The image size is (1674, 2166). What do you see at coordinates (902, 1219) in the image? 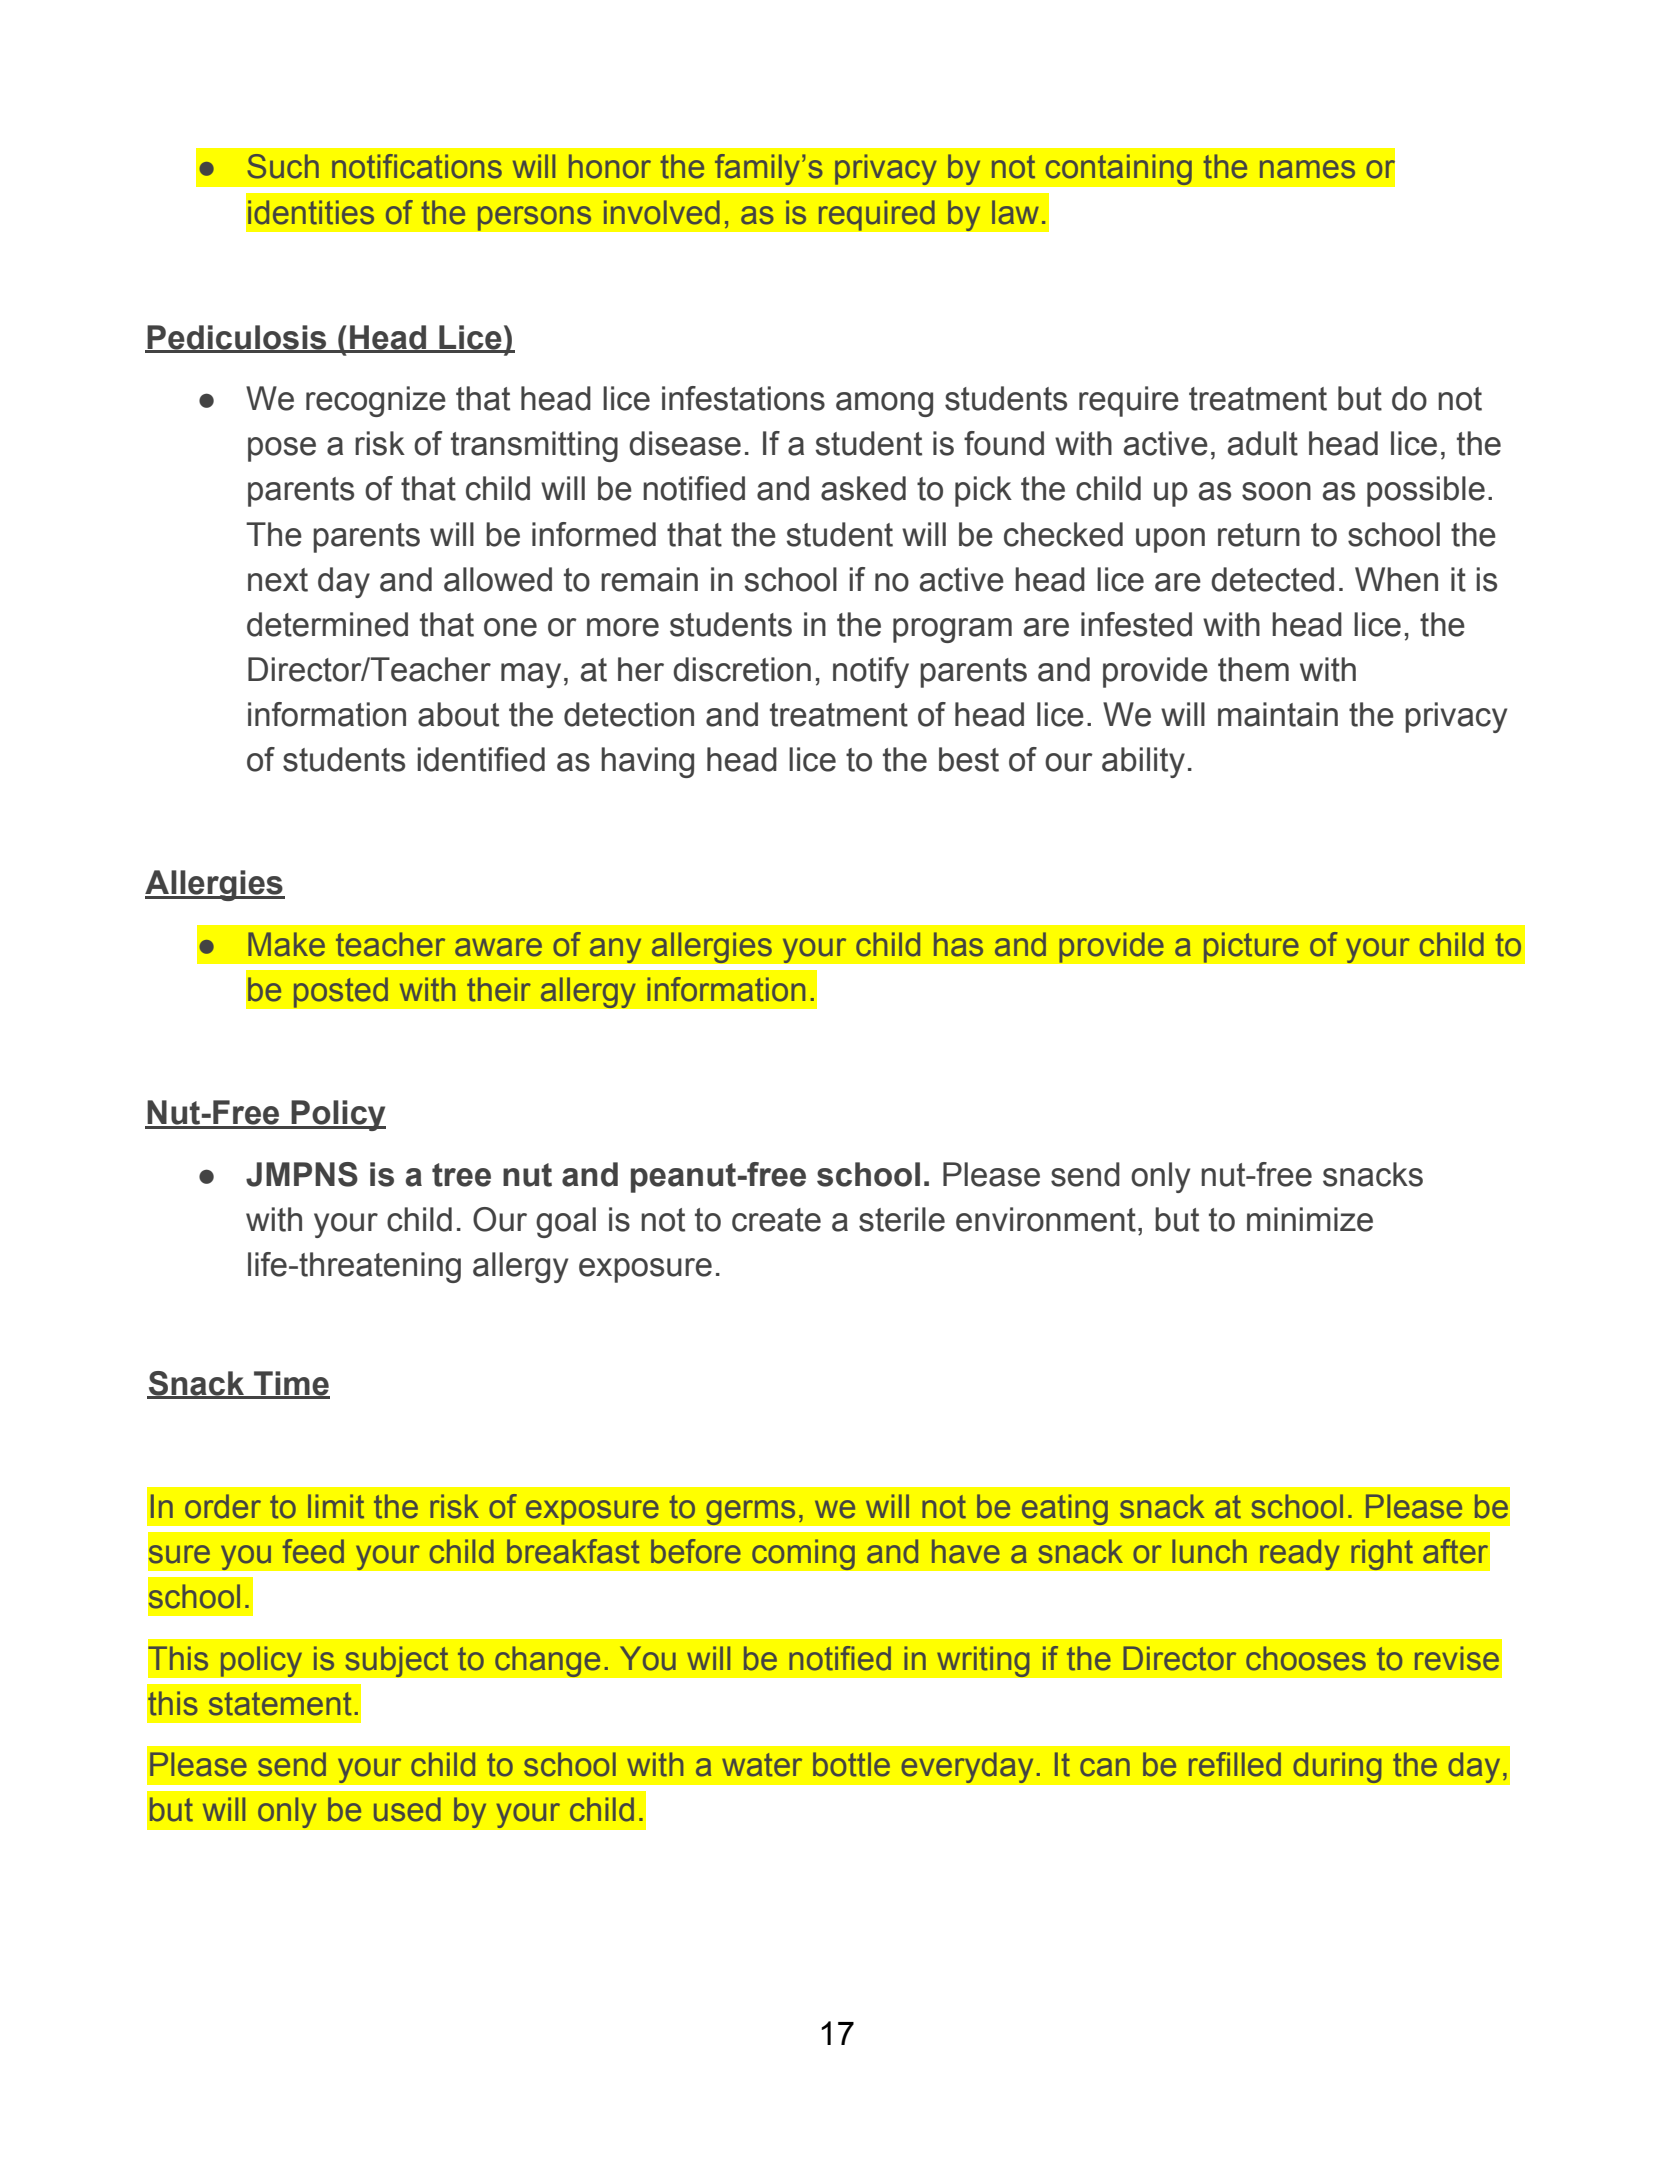
I see `sterile` at bounding box center [902, 1219].
